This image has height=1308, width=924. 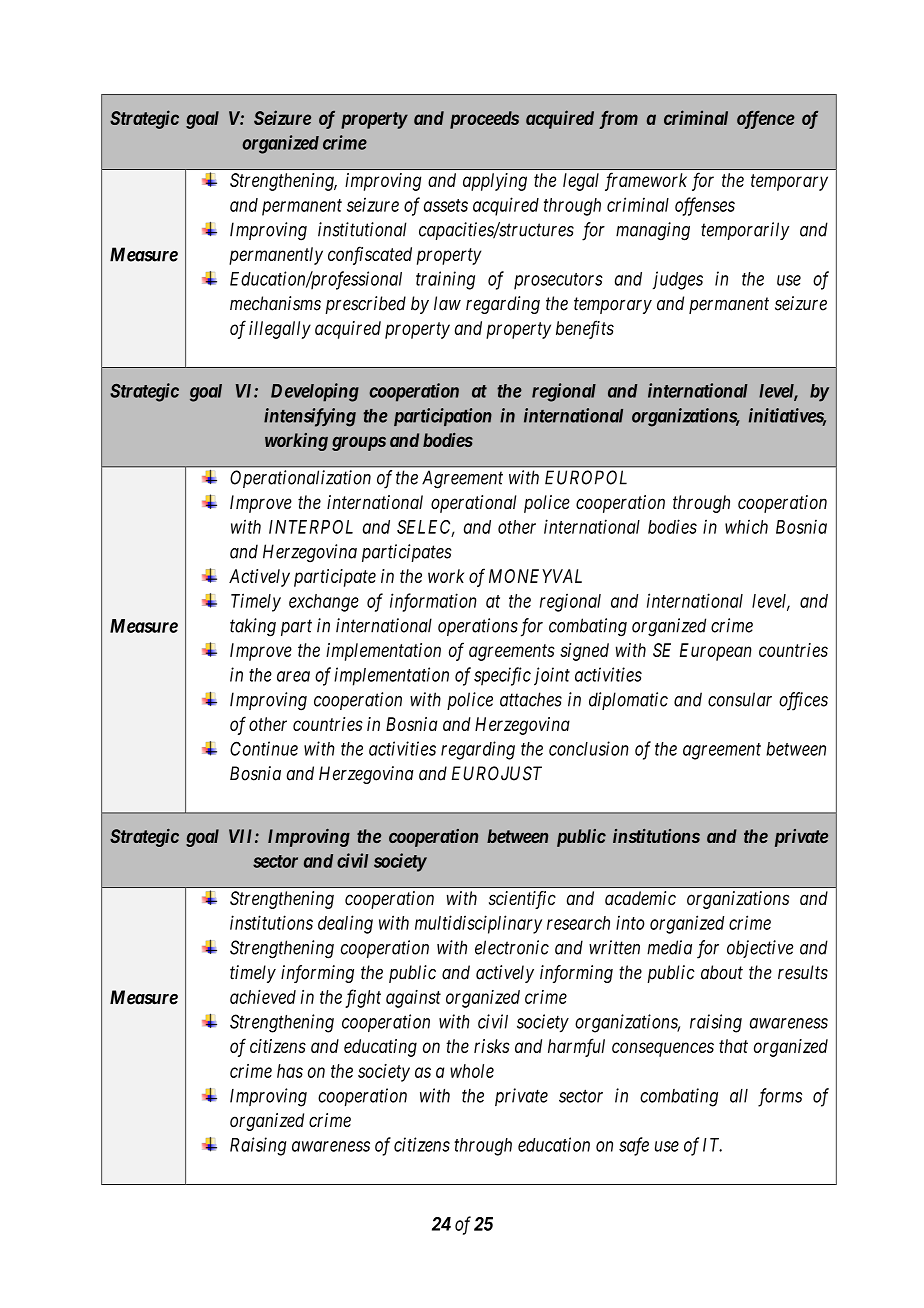 What do you see at coordinates (585, 329) in the image?
I see `benefits` at bounding box center [585, 329].
